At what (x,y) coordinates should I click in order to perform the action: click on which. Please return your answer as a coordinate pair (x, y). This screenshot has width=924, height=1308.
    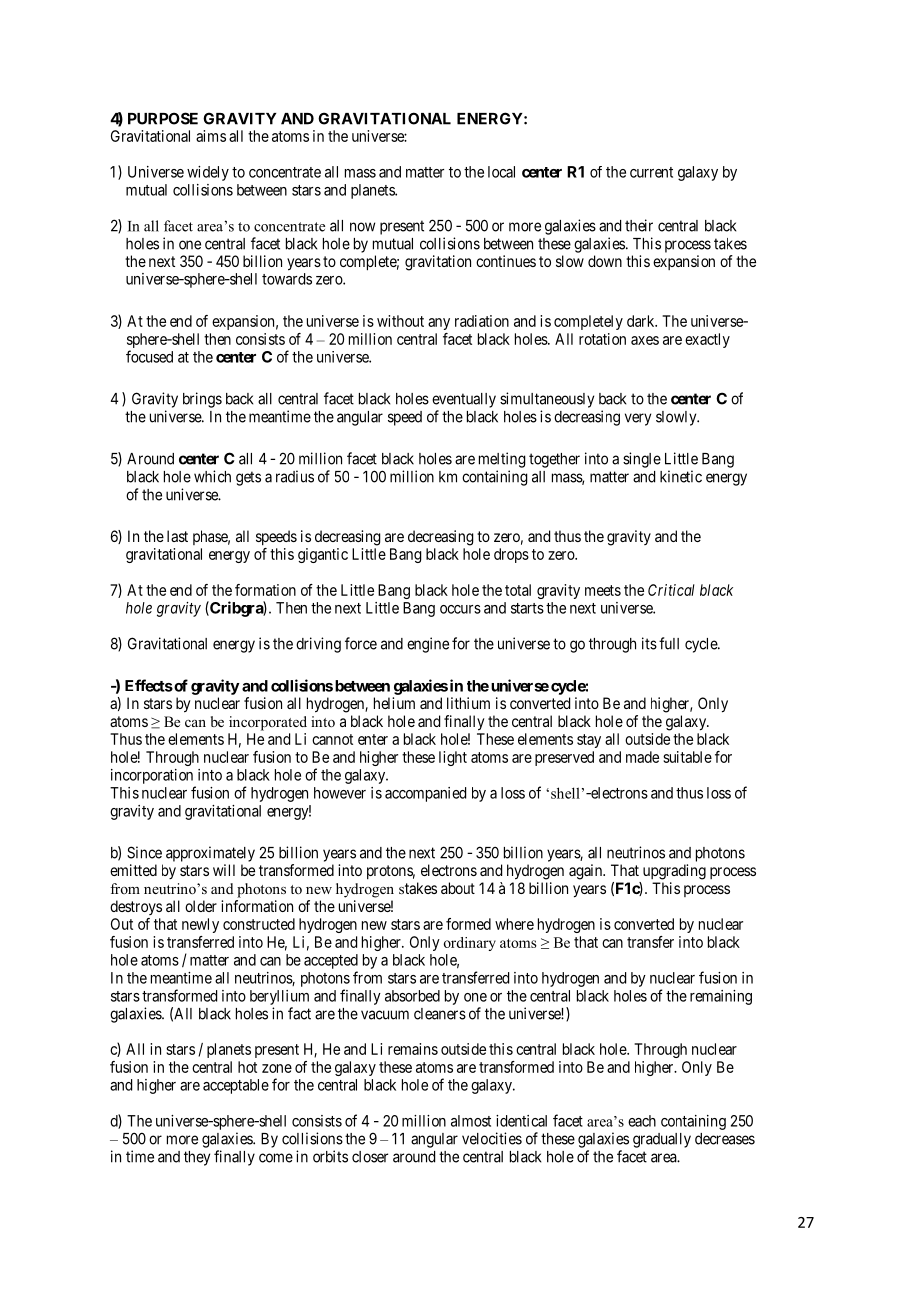
    Looking at the image, I should click on (212, 476).
